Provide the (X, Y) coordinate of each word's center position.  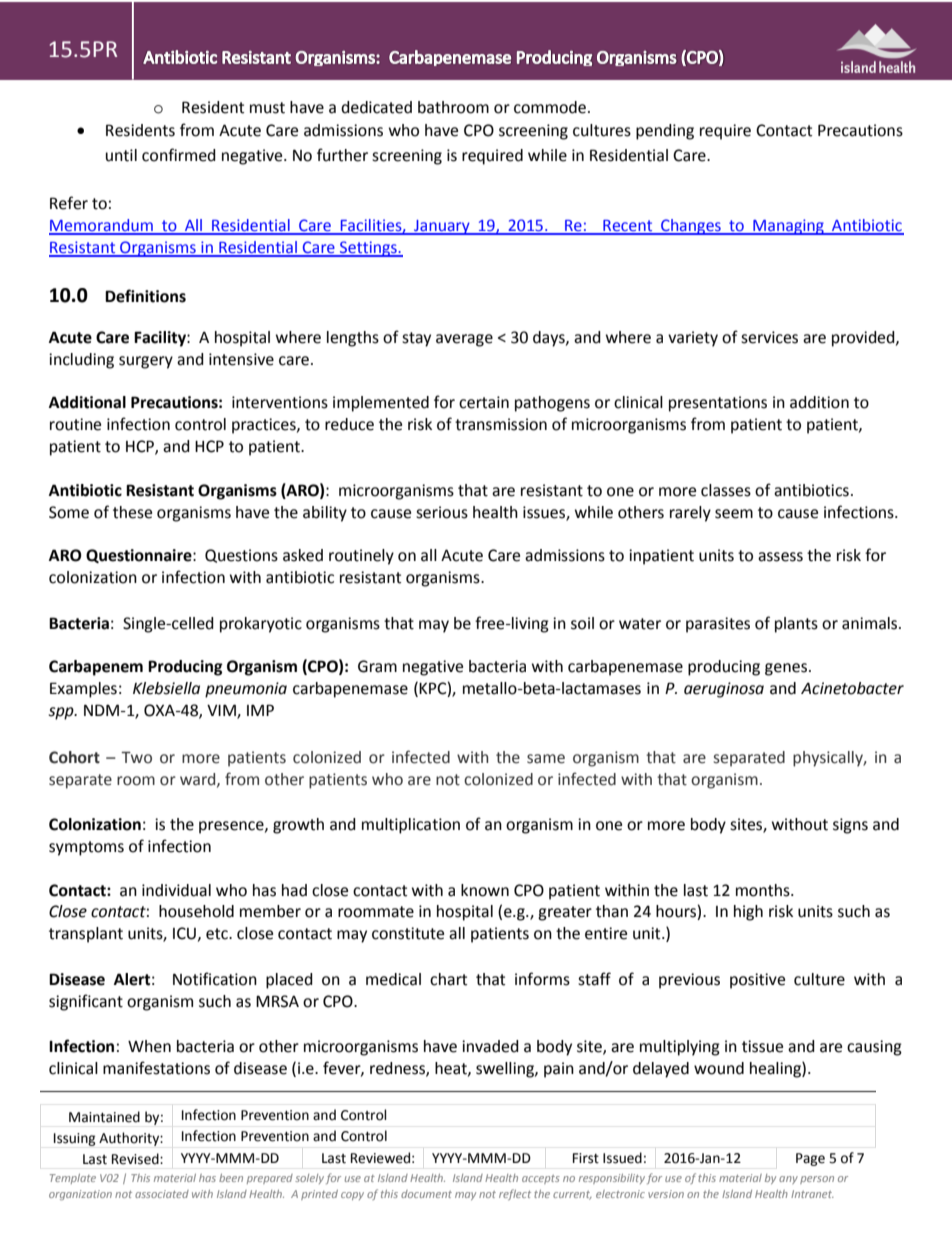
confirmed (179, 155)
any (788, 1180)
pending (665, 132)
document (426, 1194)
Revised (136, 1159)
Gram (377, 666)
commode (550, 107)
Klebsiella (166, 688)
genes (787, 669)
